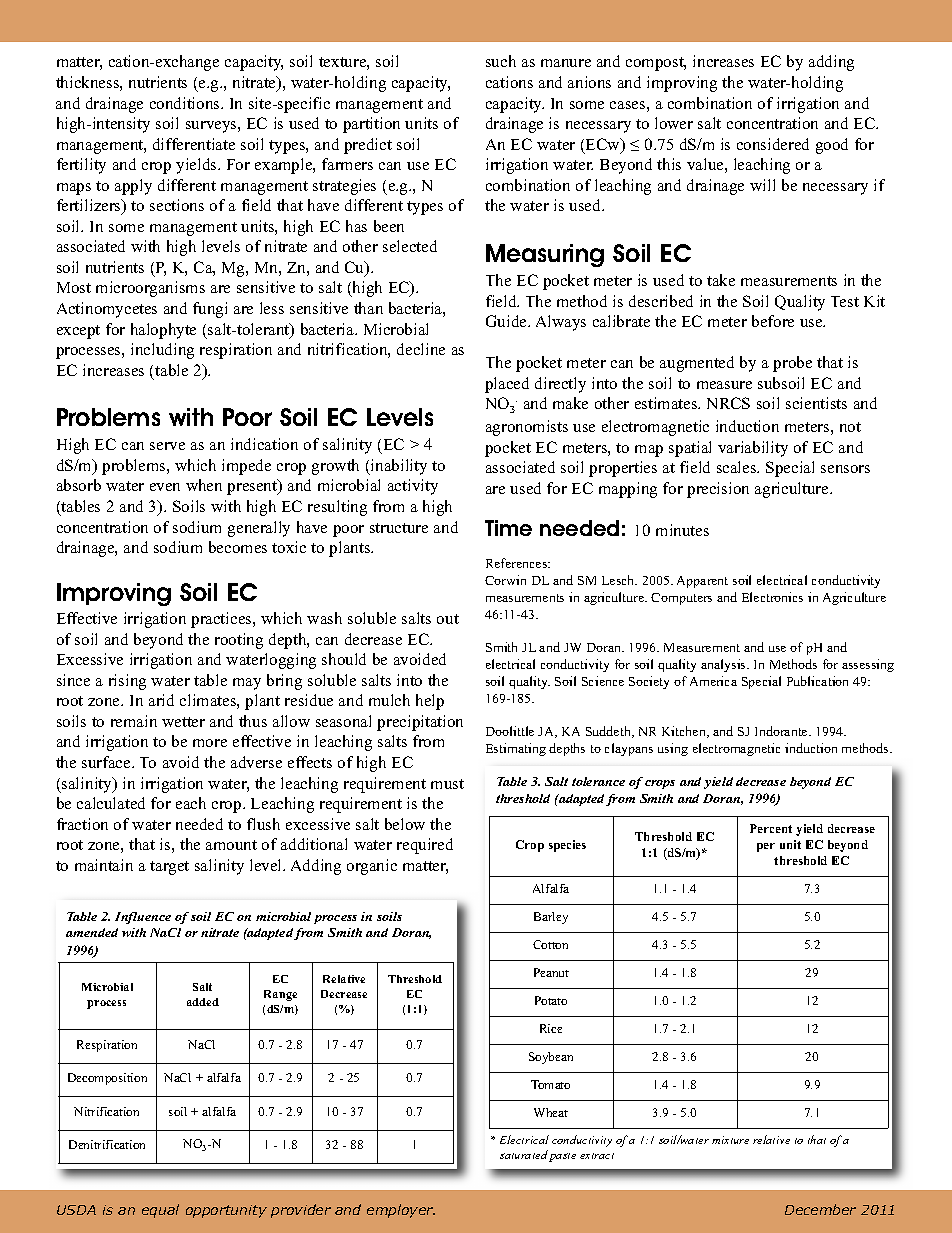 This screenshot has height=1233, width=952. I want to click on Percent, so click(771, 828).
